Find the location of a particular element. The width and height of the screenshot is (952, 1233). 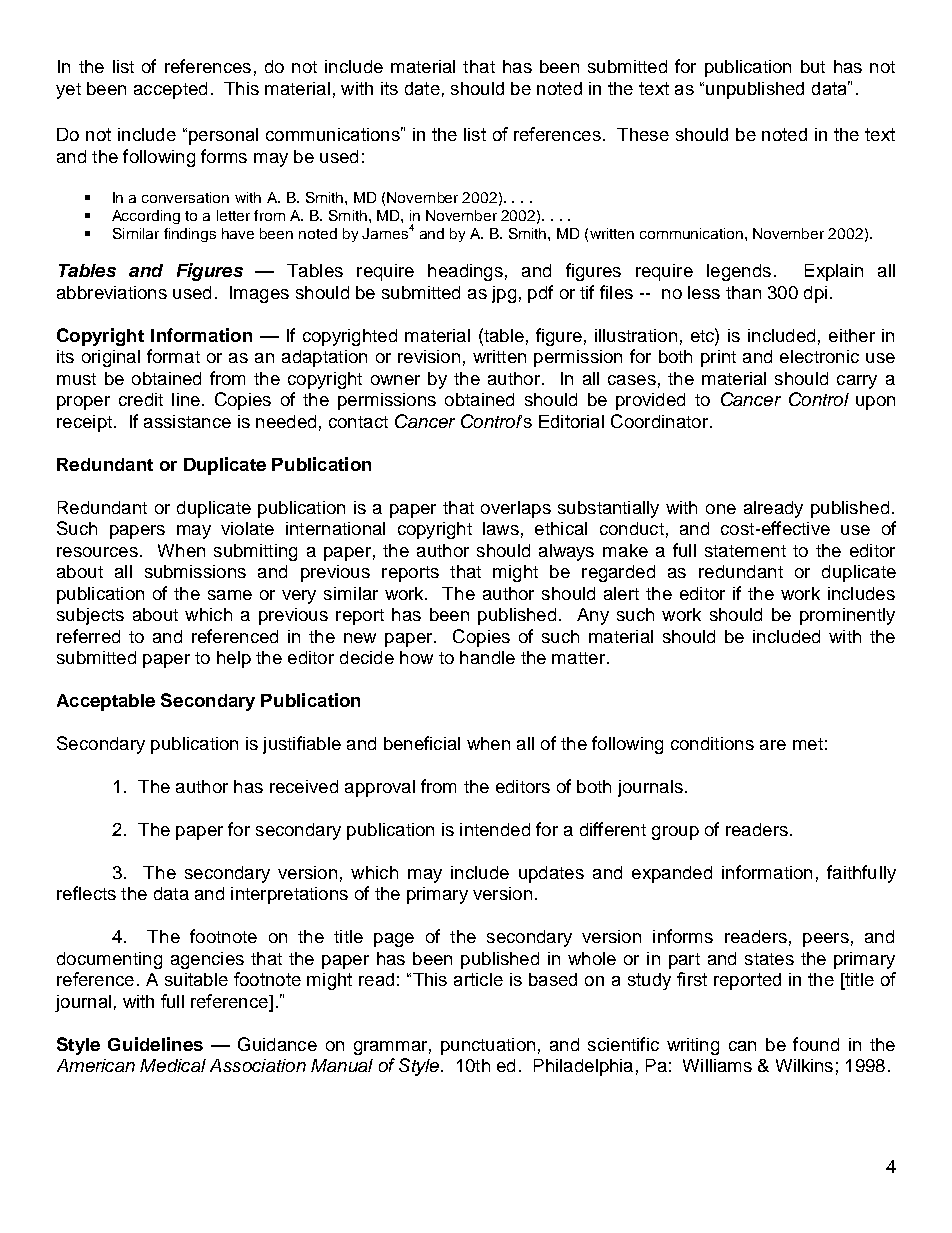

assistance is located at coordinates (187, 421).
